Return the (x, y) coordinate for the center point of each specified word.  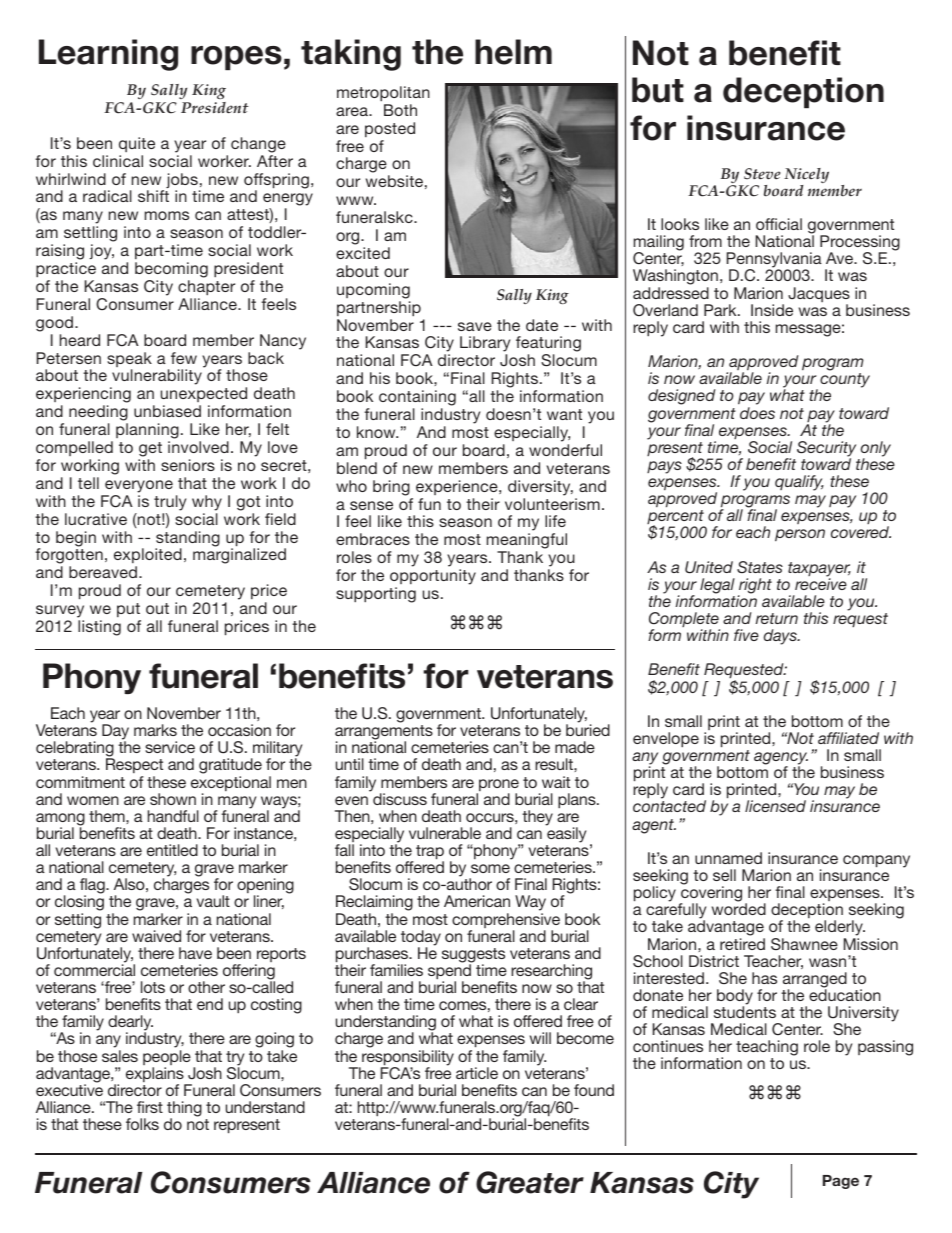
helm (513, 52)
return (777, 618)
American (477, 901)
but (658, 90)
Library (485, 345)
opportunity (433, 577)
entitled (172, 850)
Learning (108, 55)
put (128, 610)
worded (739, 909)
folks (142, 1124)
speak (129, 361)
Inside (772, 310)
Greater (530, 1182)
